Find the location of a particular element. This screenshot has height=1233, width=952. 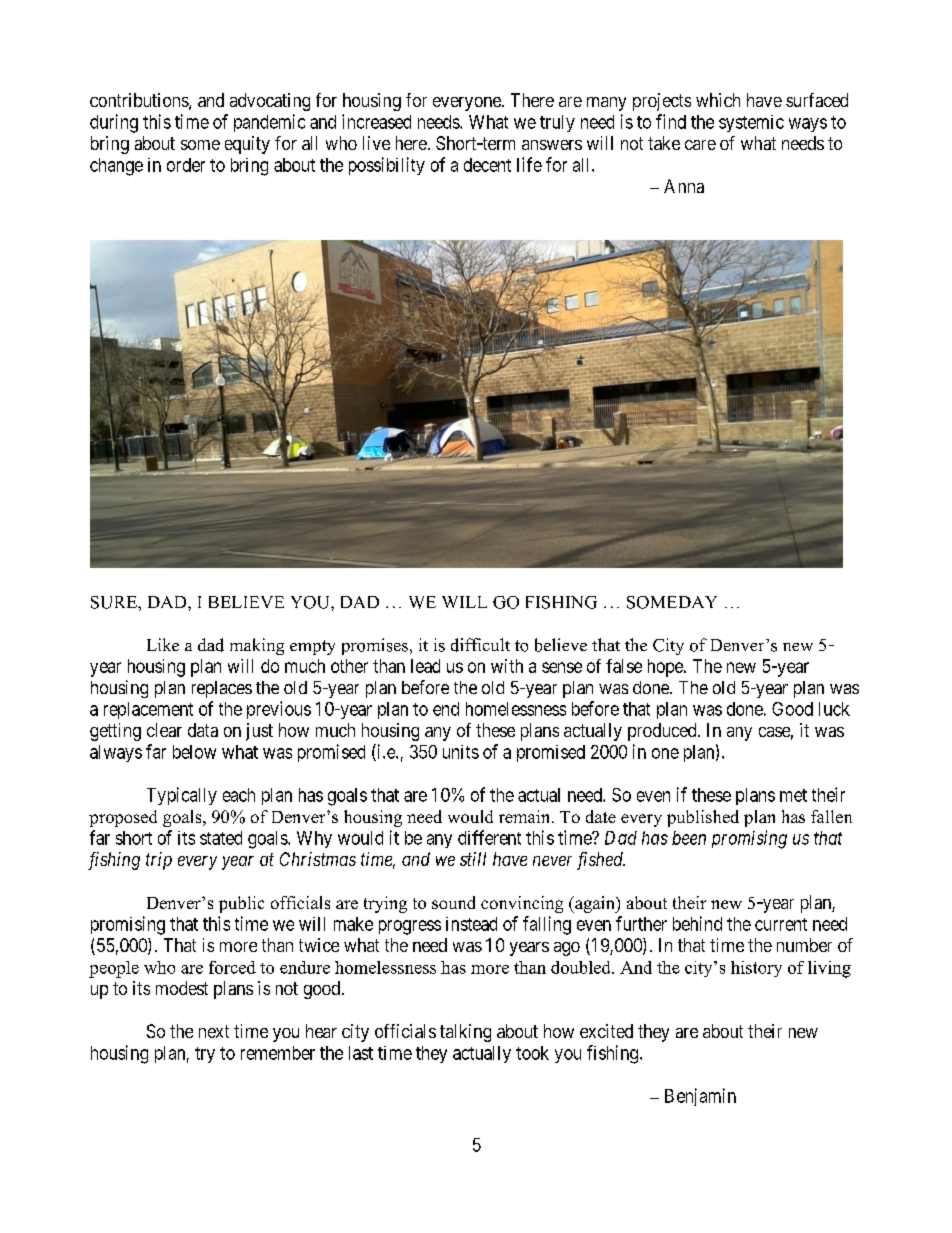

decent is located at coordinates (487, 165).
